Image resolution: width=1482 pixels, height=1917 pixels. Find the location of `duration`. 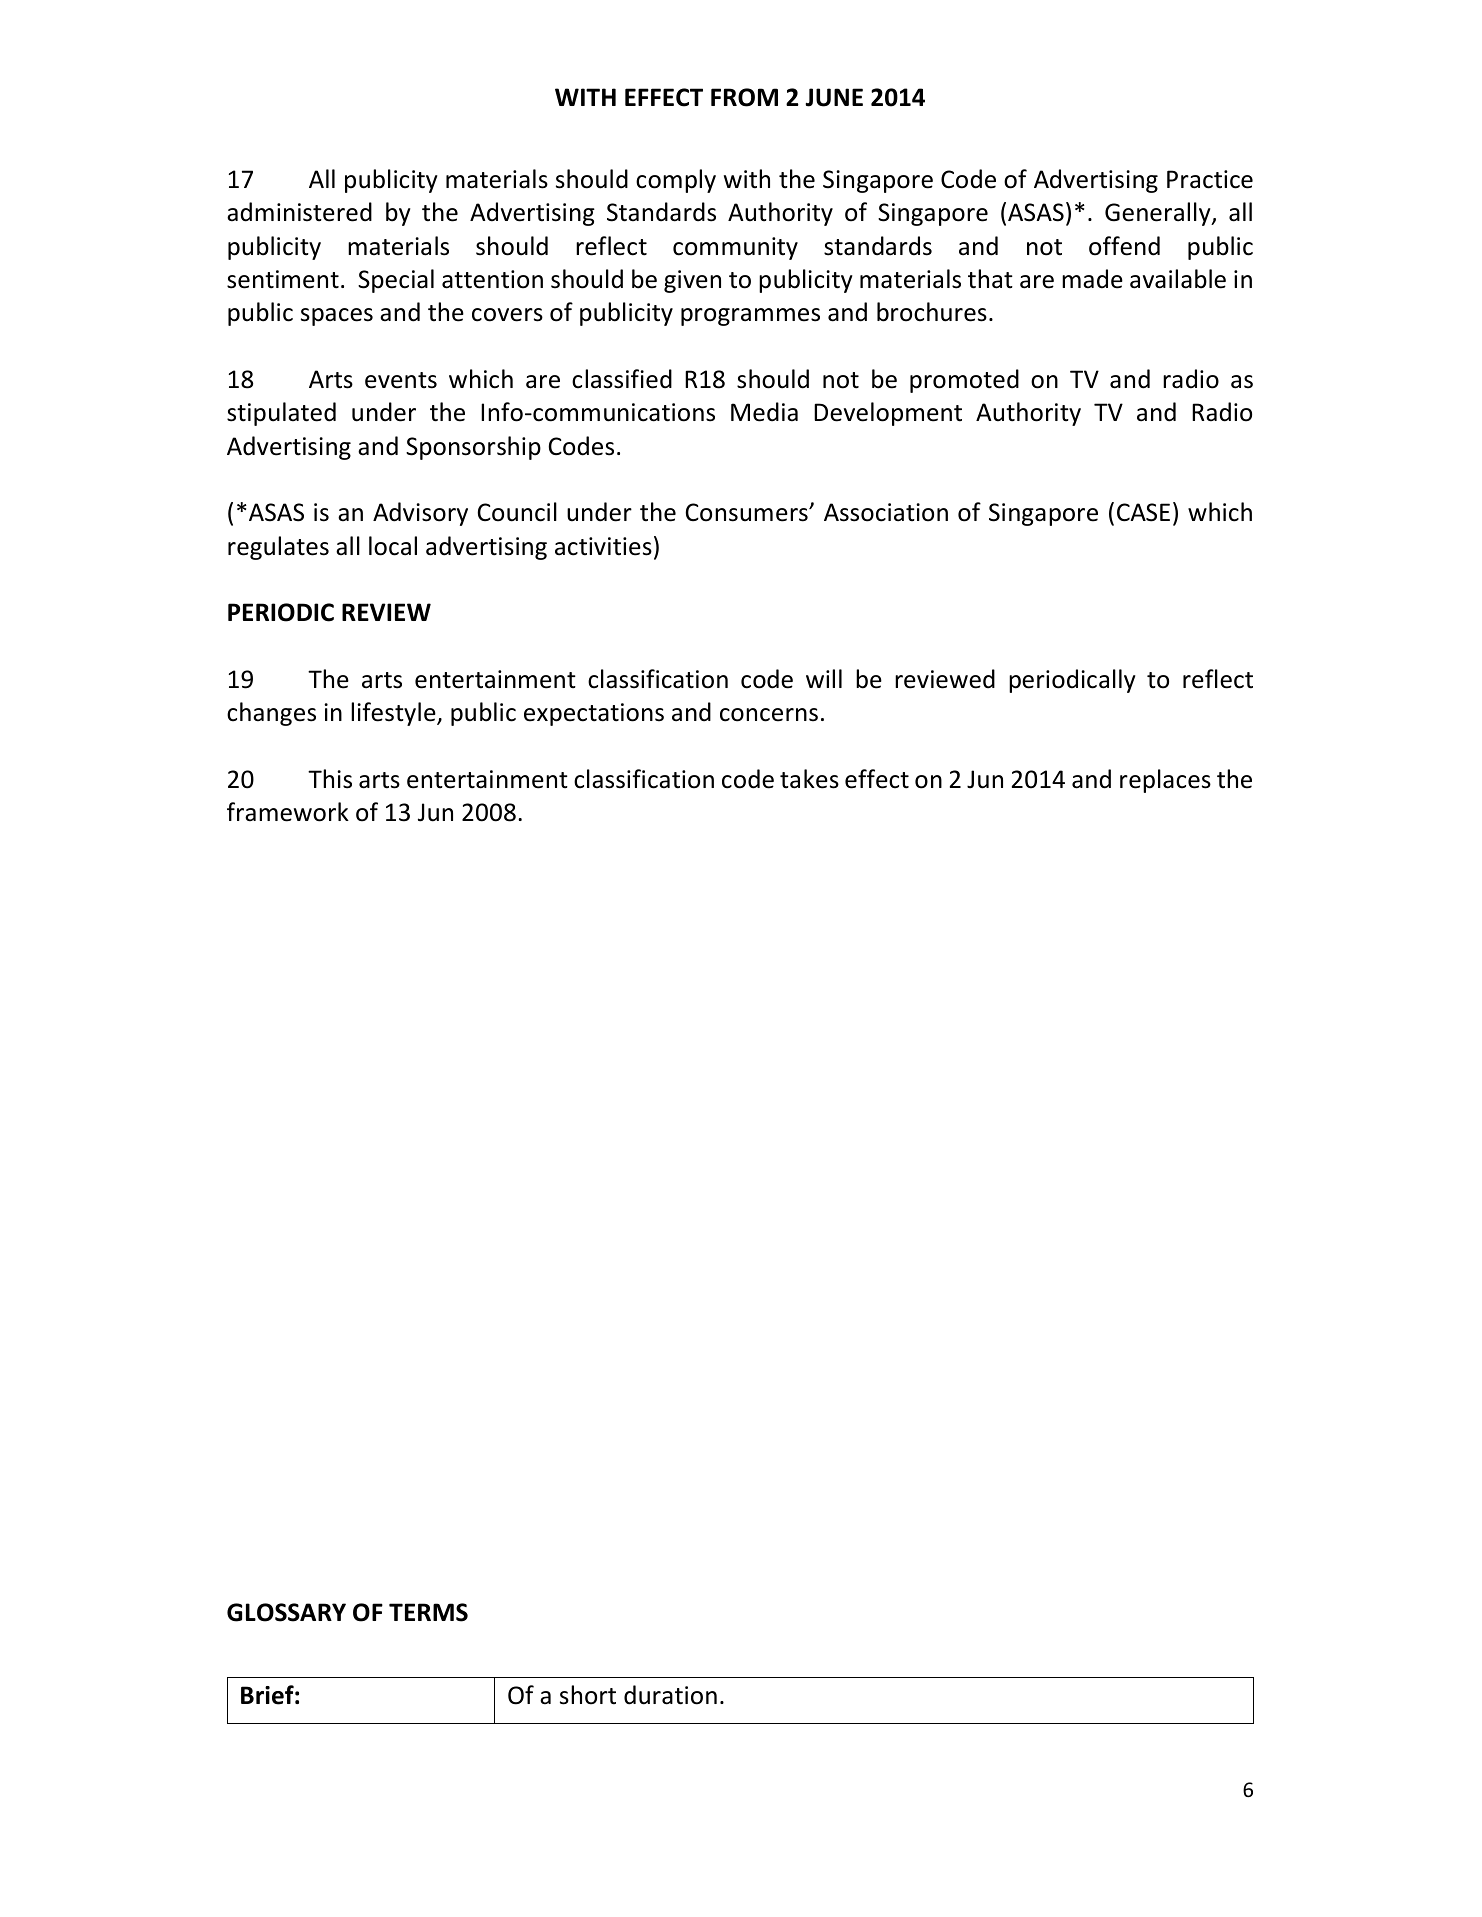

duration is located at coordinates (670, 1695).
